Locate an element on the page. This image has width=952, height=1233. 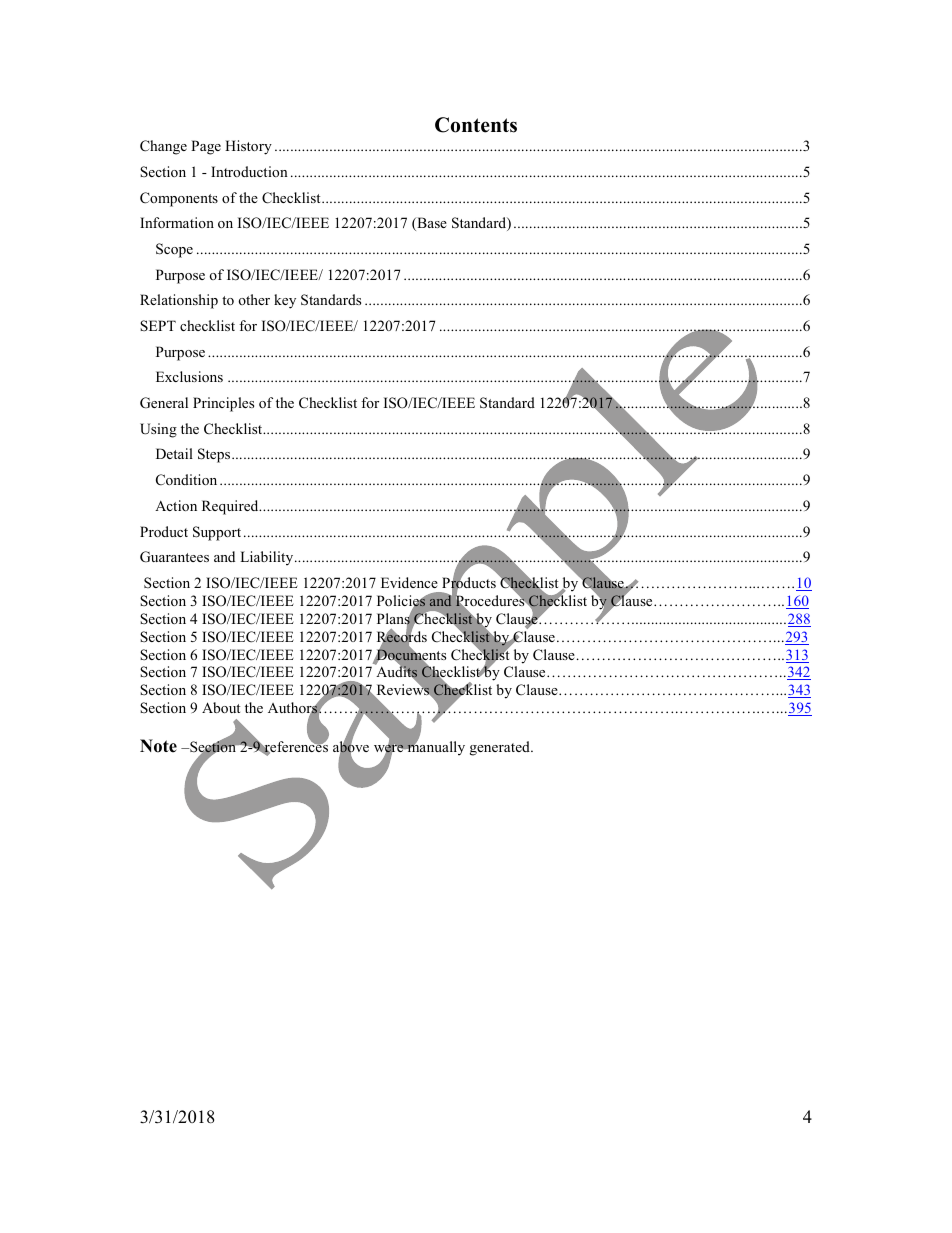
About is located at coordinates (221, 707).
